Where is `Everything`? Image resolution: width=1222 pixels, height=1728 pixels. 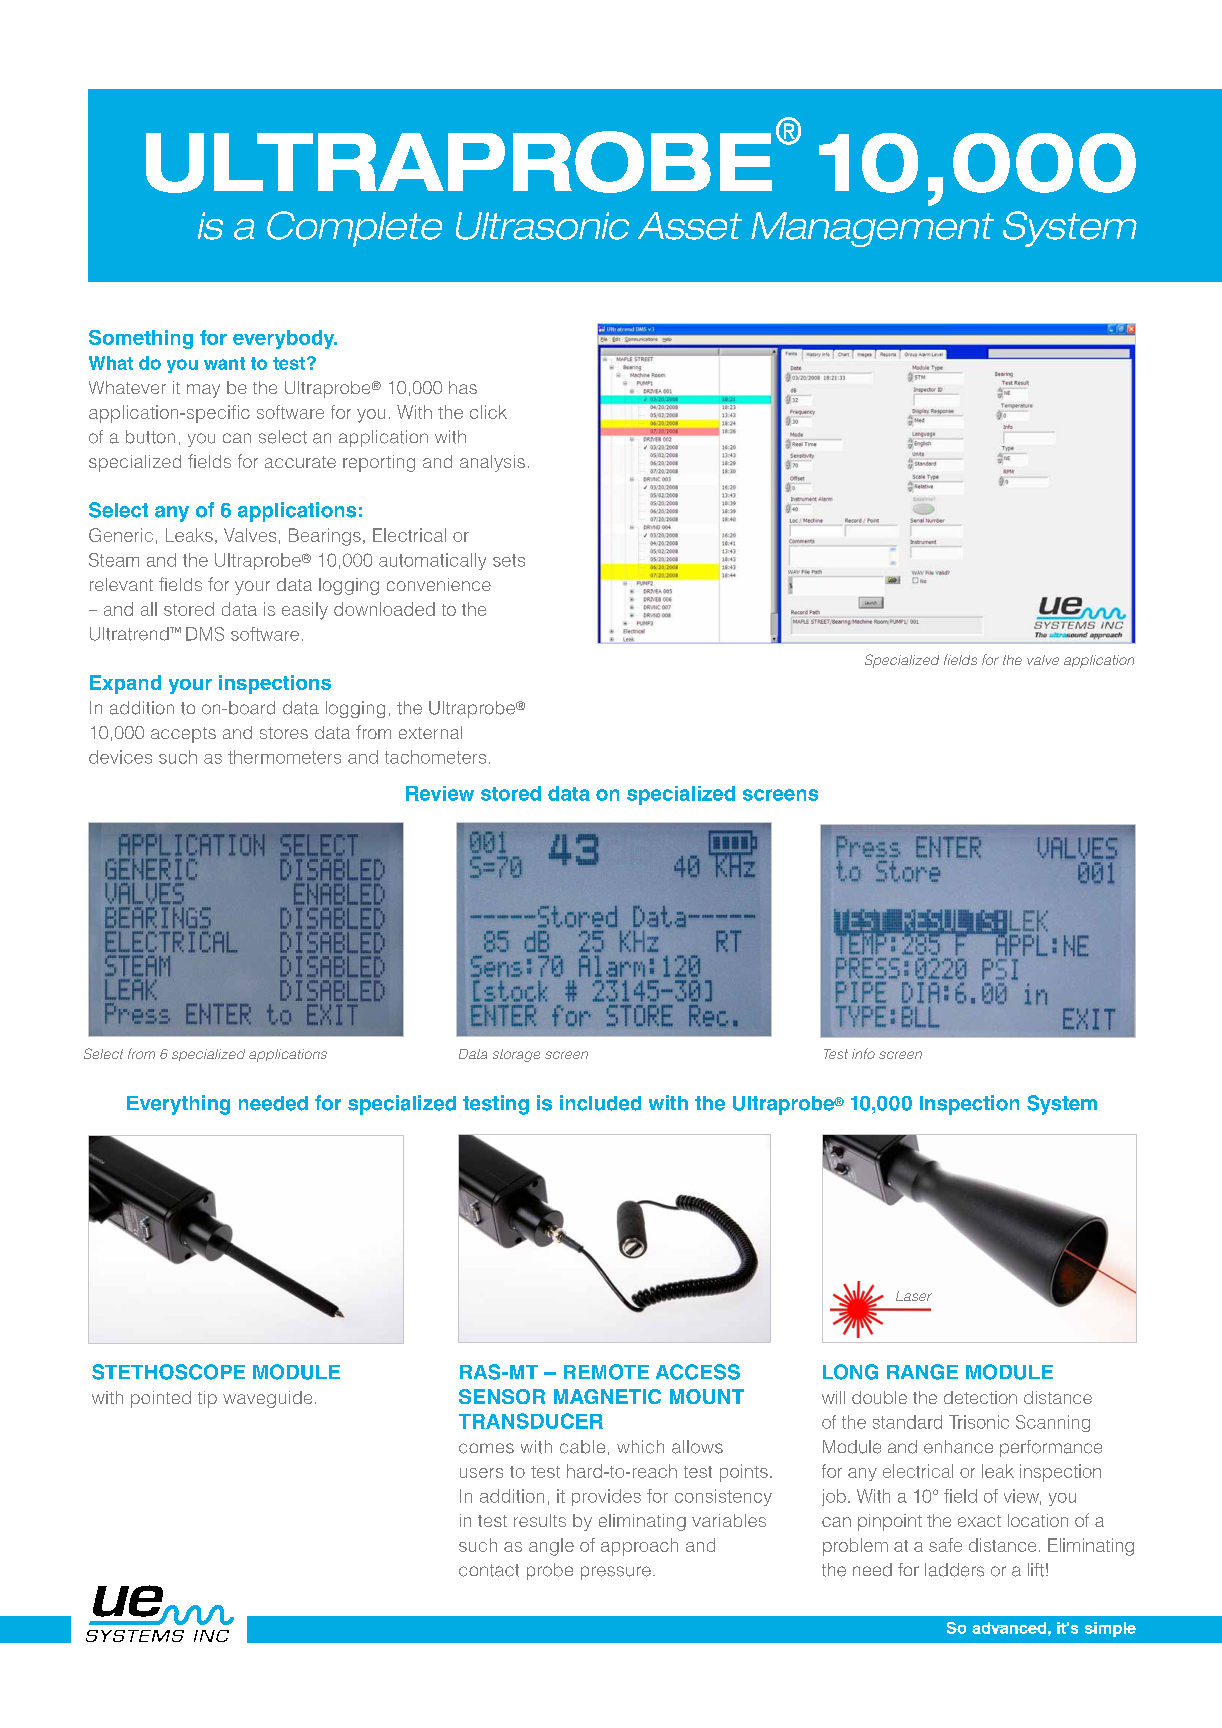
Everything is located at coordinates (178, 1105).
